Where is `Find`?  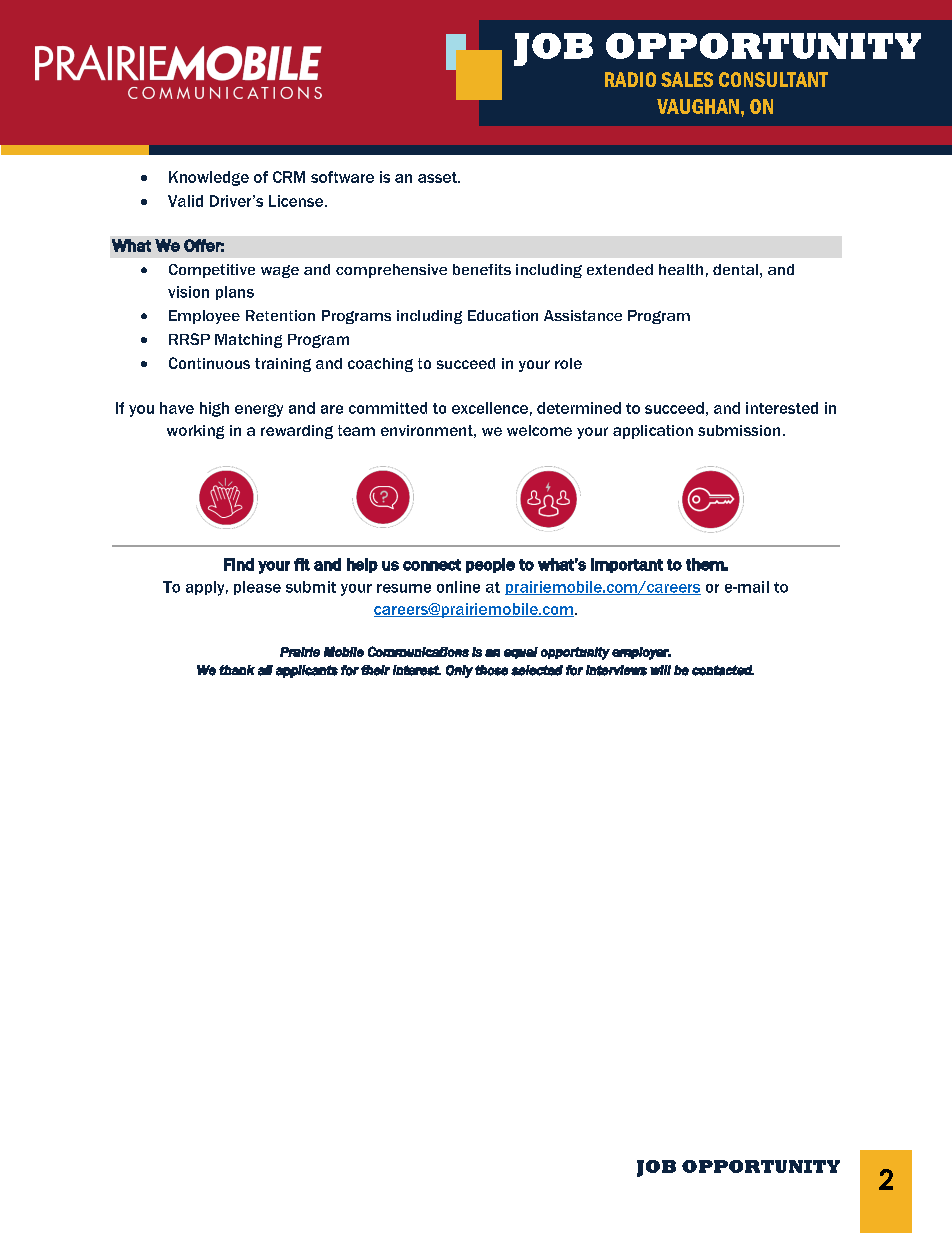
Find is located at coordinates (239, 564).
